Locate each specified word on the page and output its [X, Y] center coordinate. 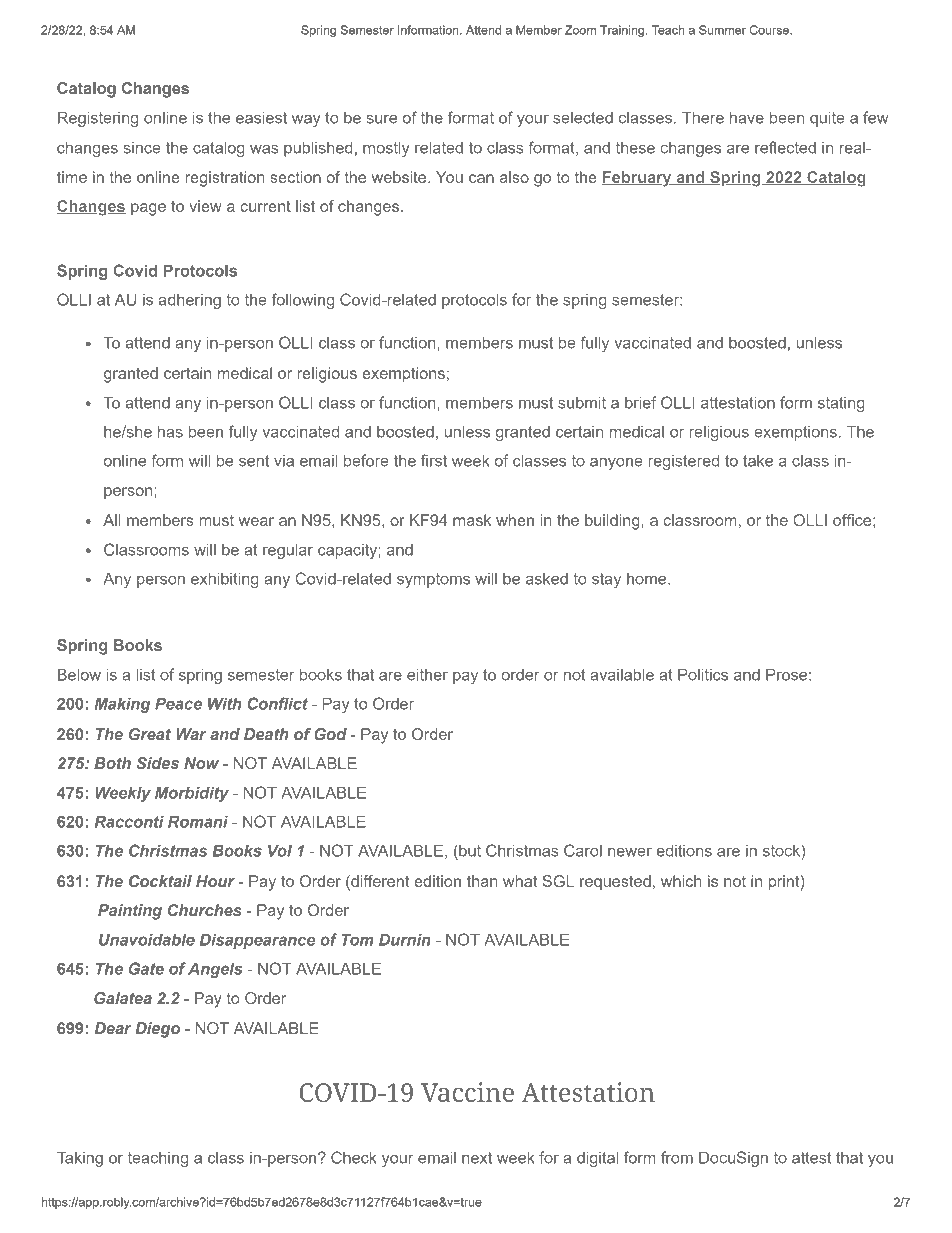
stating [841, 404]
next [477, 1158]
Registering [98, 119]
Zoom [580, 30]
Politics [703, 675]
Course [770, 30]
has [170, 432]
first [434, 460]
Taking [80, 1159]
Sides [158, 763]
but [469, 850]
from [677, 1157]
